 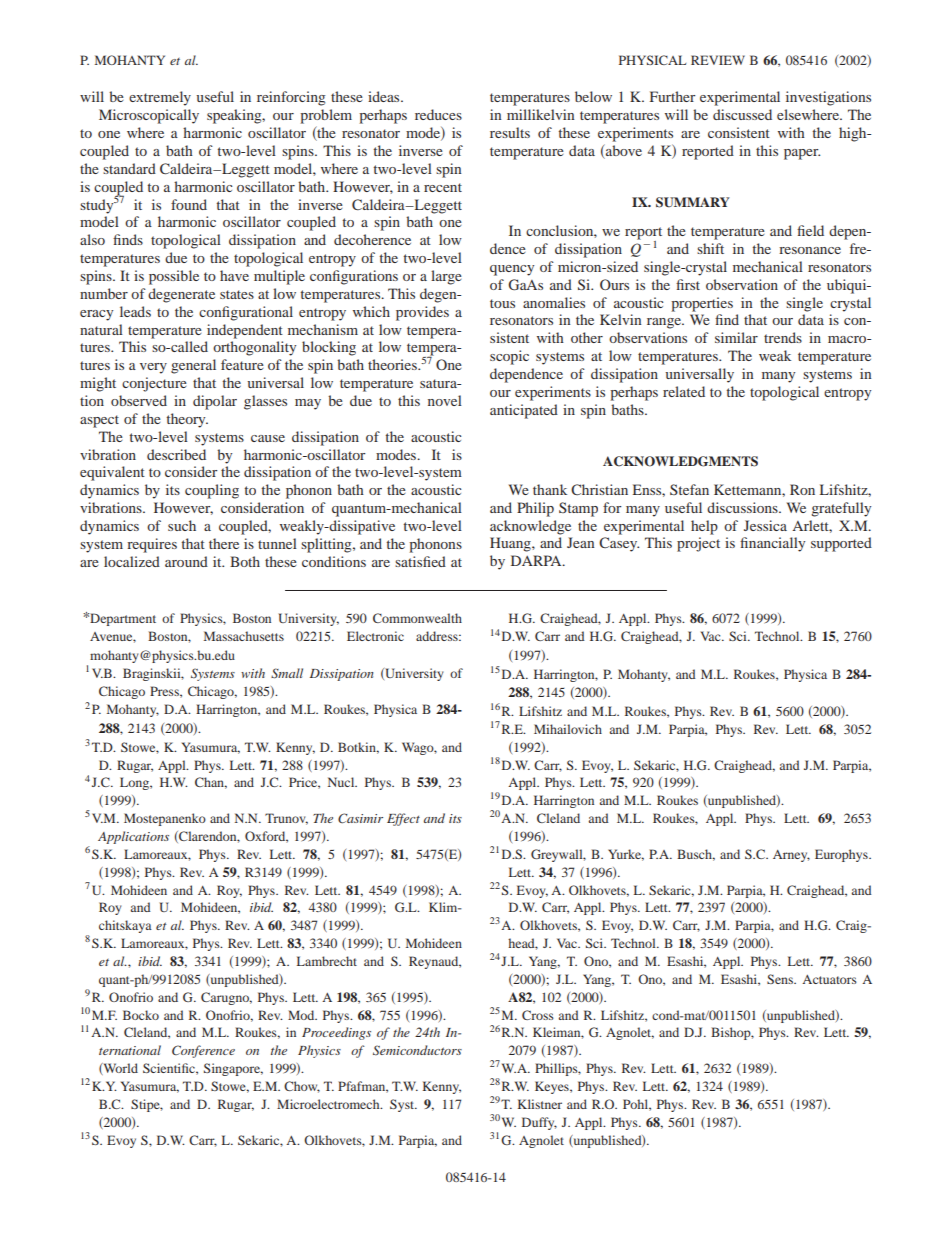 I want to click on novel, so click(x=445, y=400).
